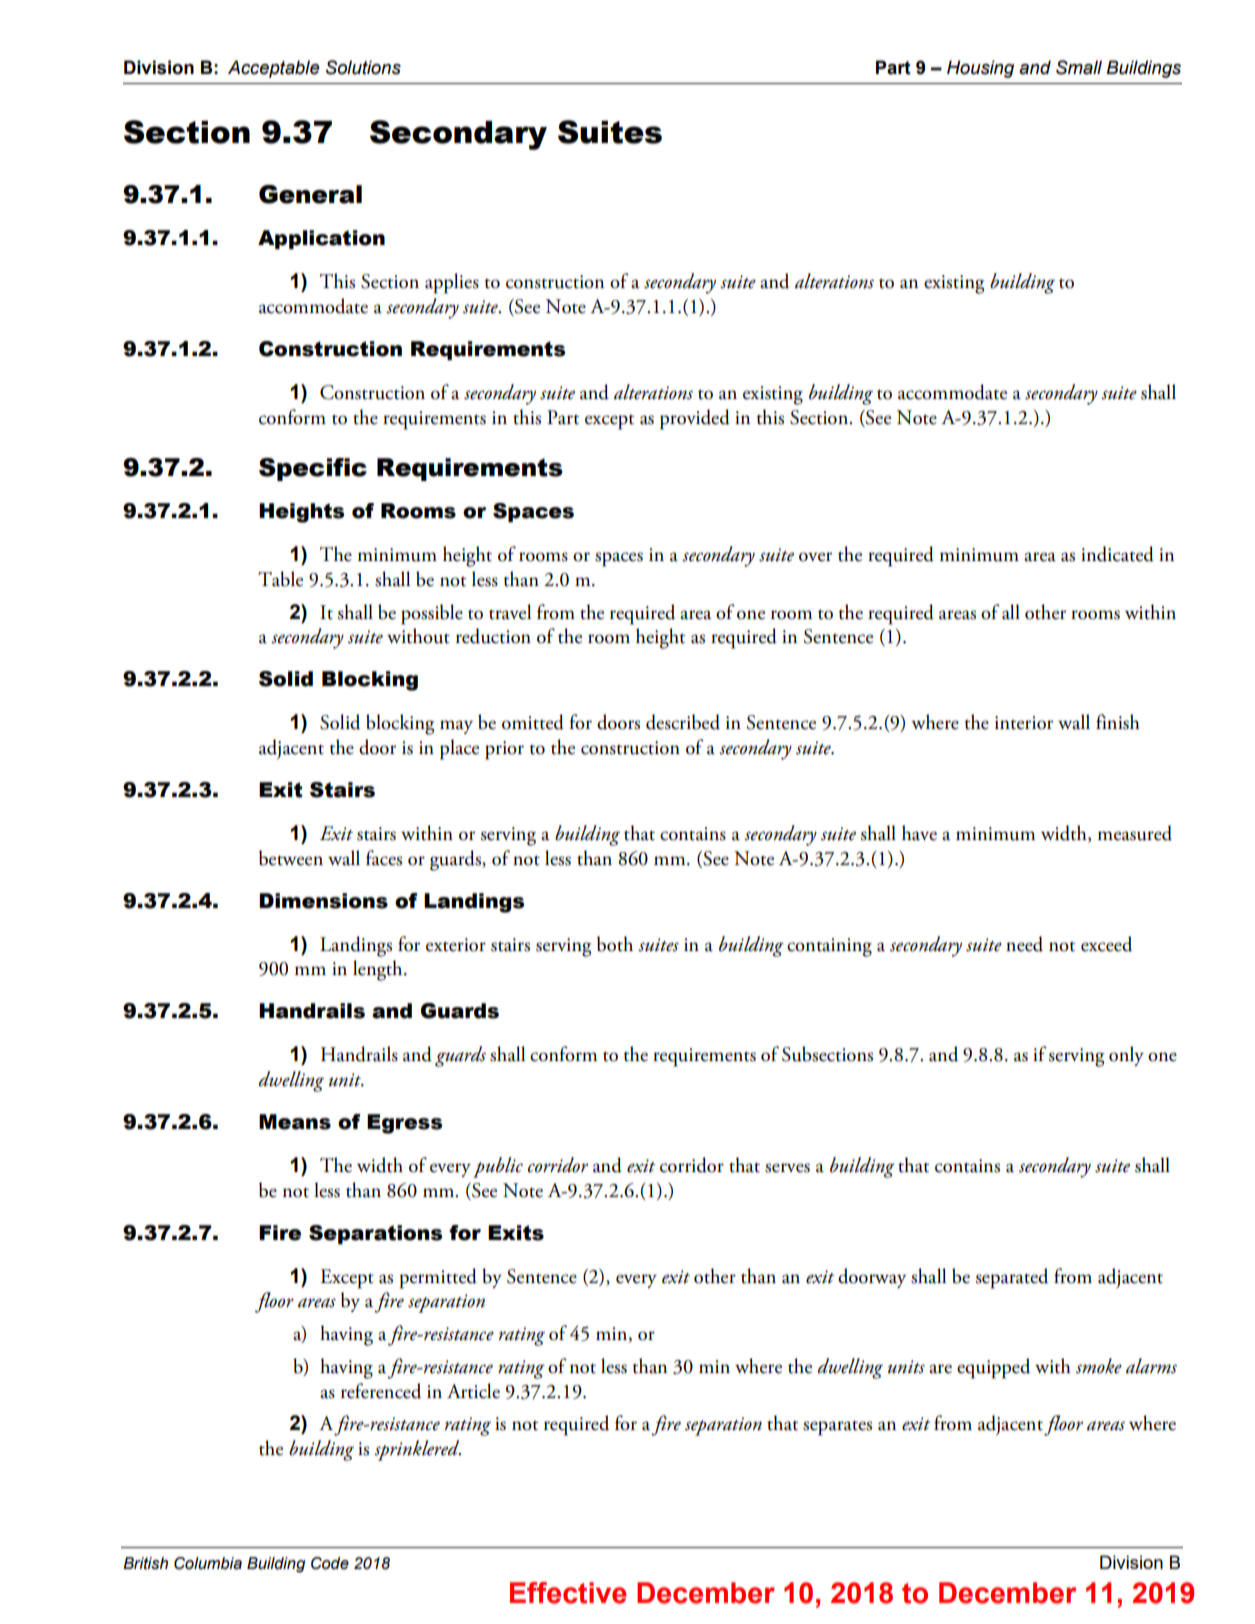 The image size is (1255, 1624). What do you see at coordinates (1117, 554) in the screenshot?
I see `indicated` at bounding box center [1117, 554].
